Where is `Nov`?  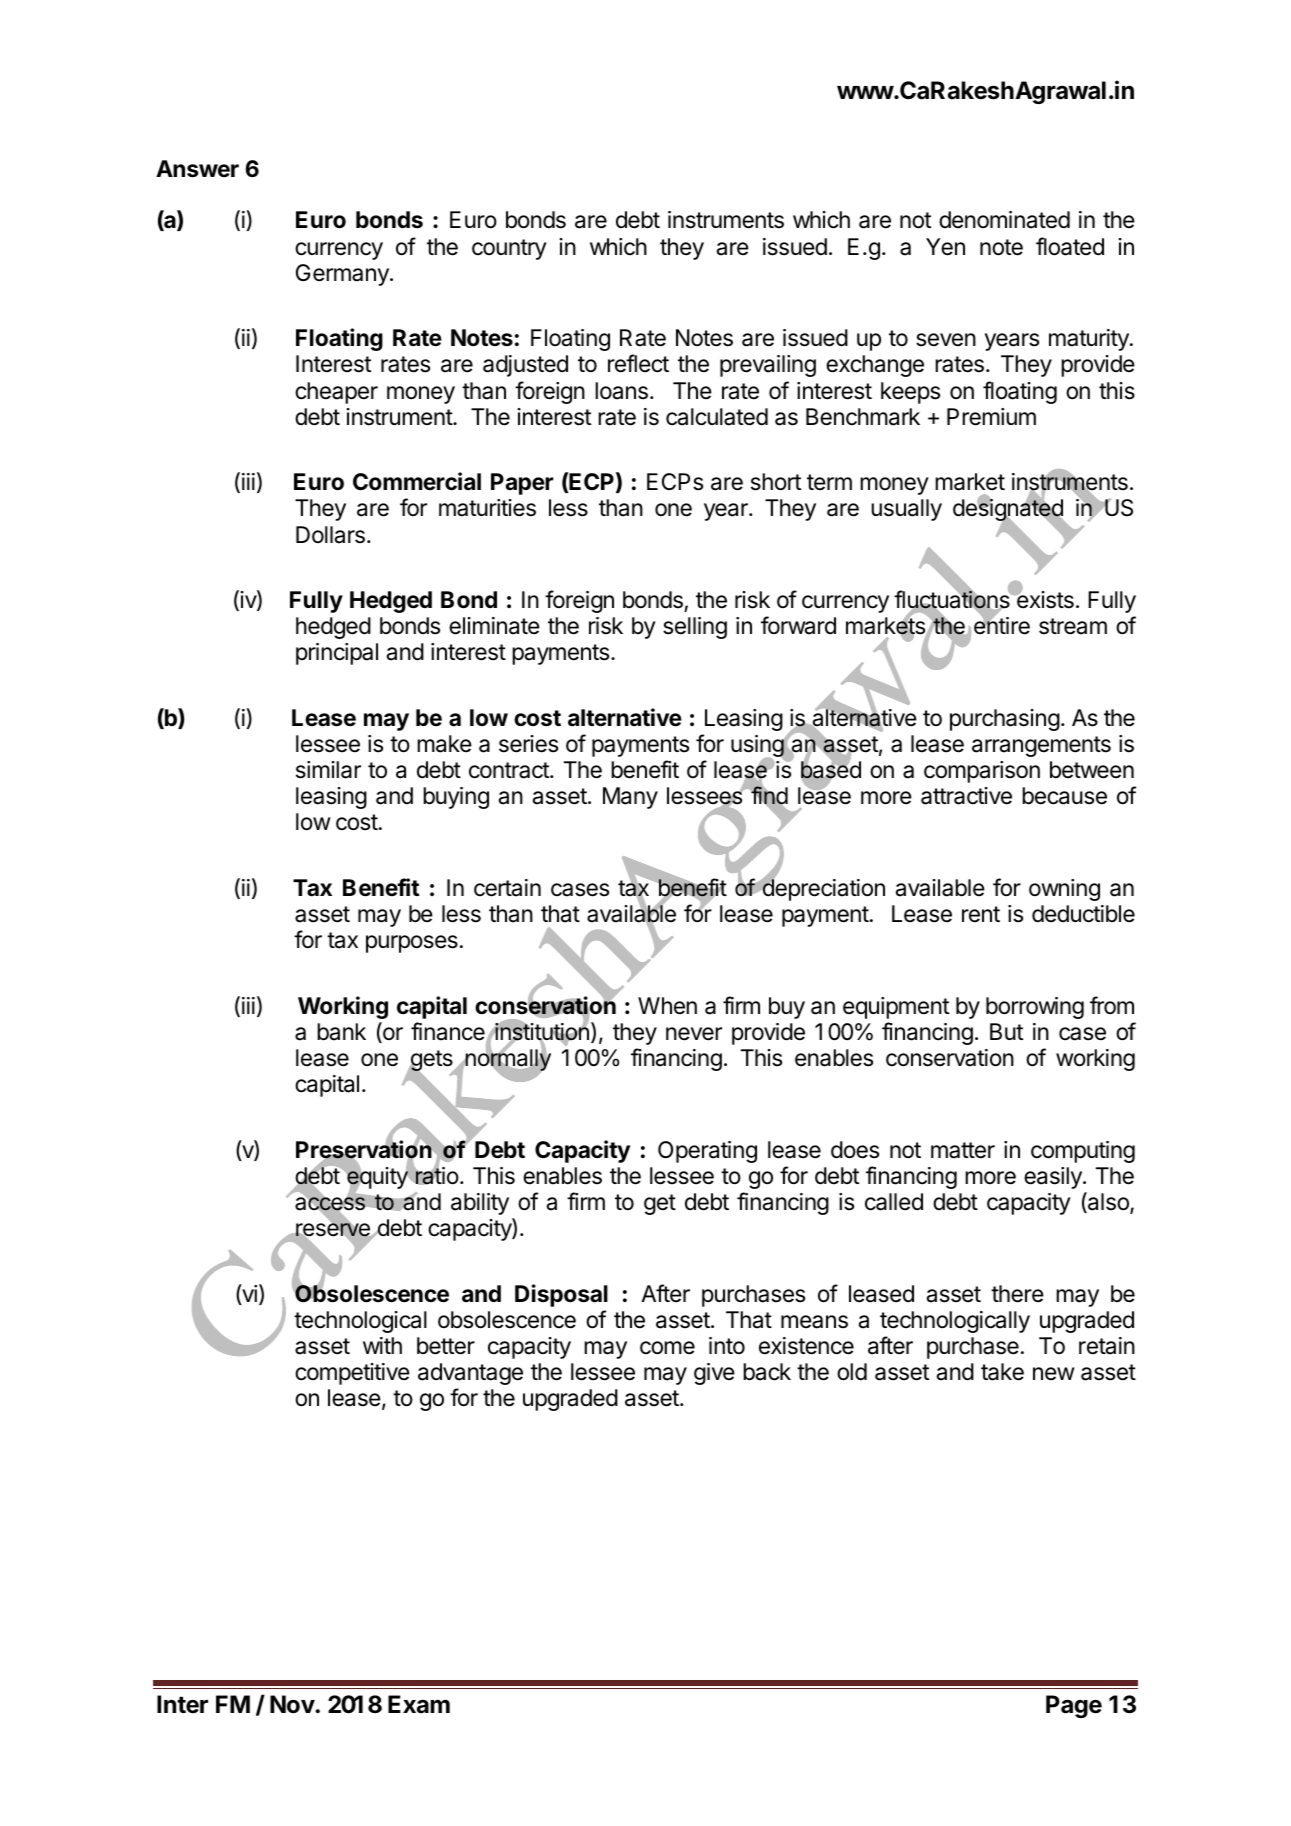
Nov is located at coordinates (293, 1704).
